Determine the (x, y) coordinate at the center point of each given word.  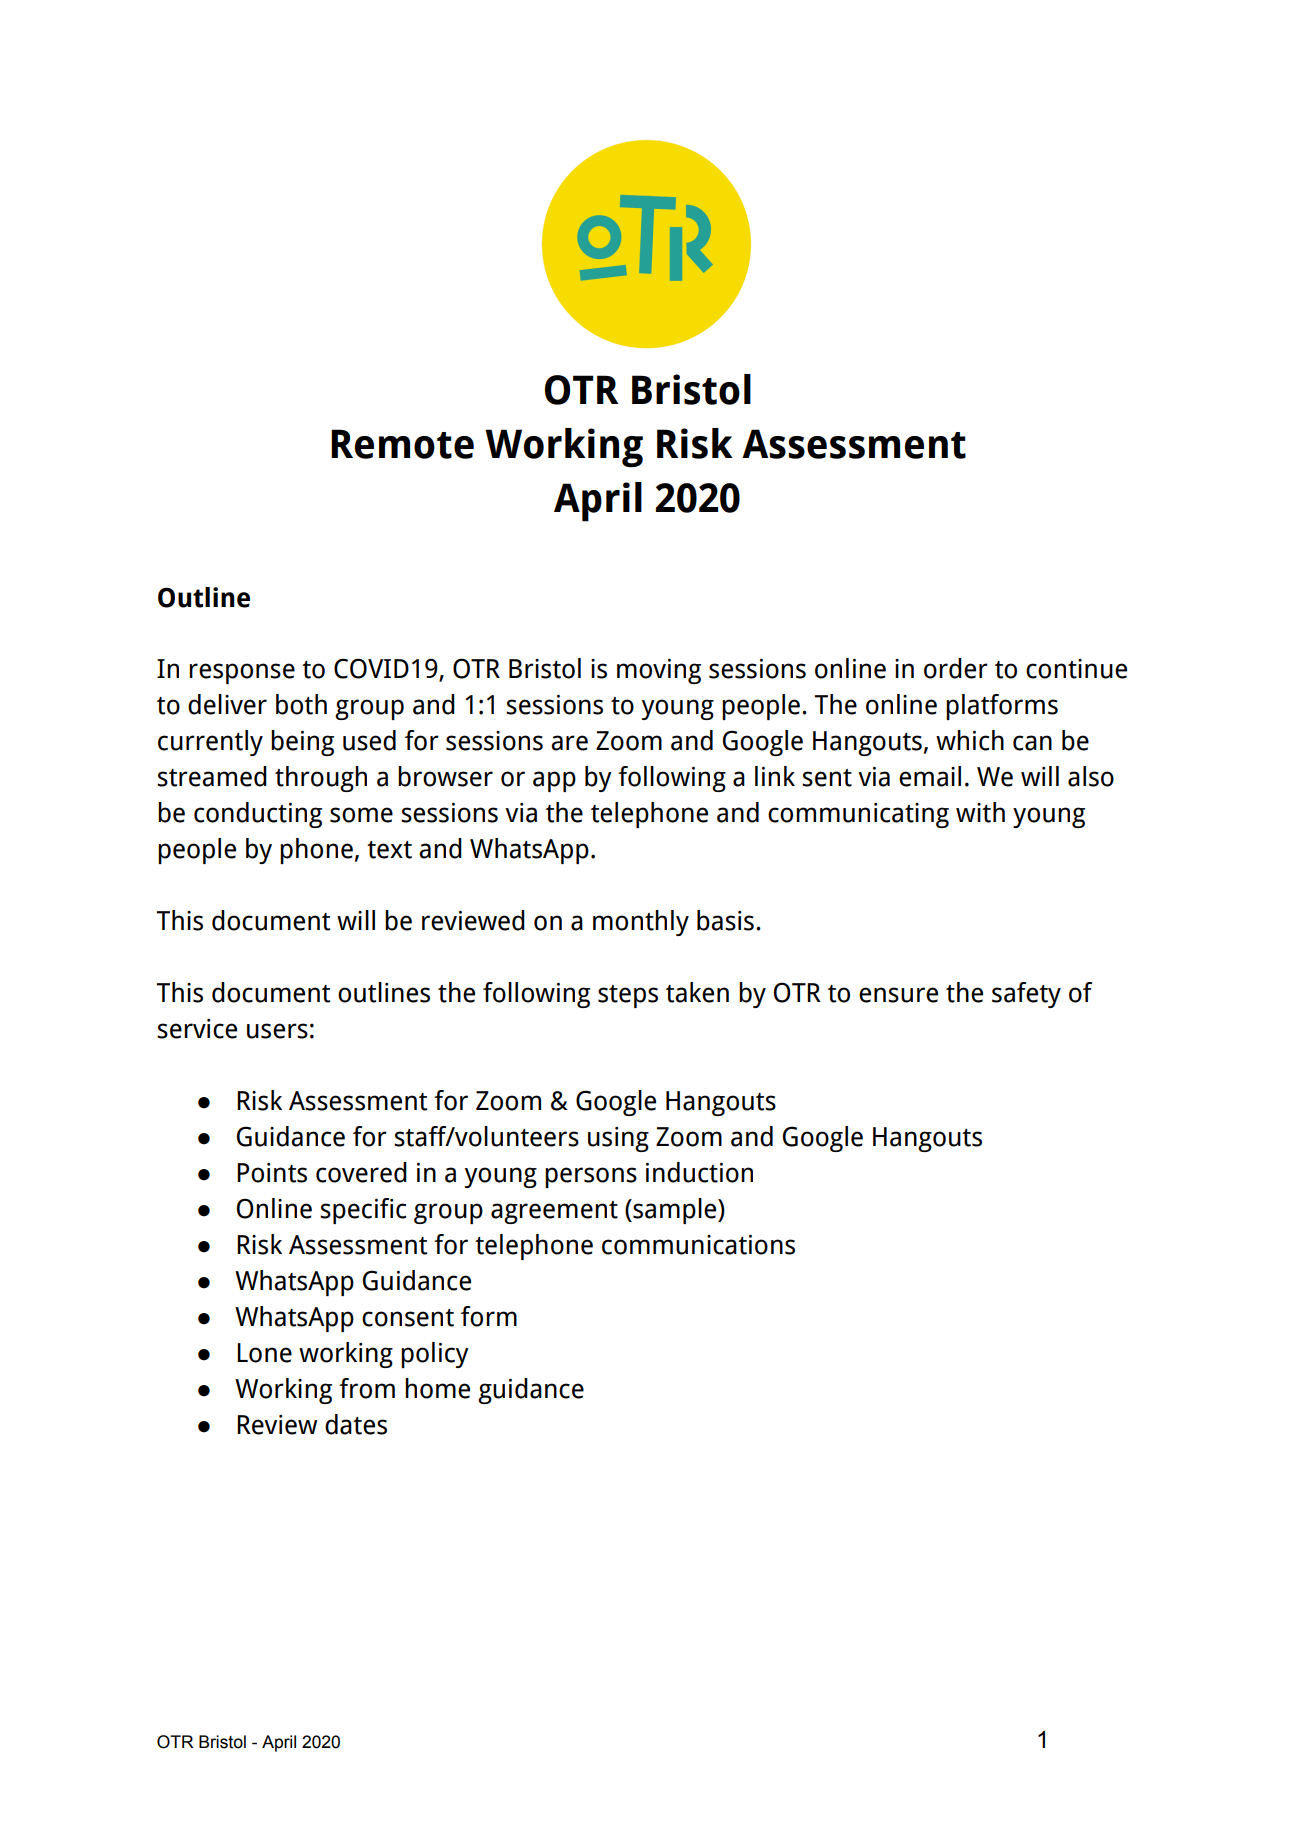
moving (659, 671)
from (367, 1388)
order (956, 668)
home (437, 1388)
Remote (402, 444)
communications (698, 1245)
